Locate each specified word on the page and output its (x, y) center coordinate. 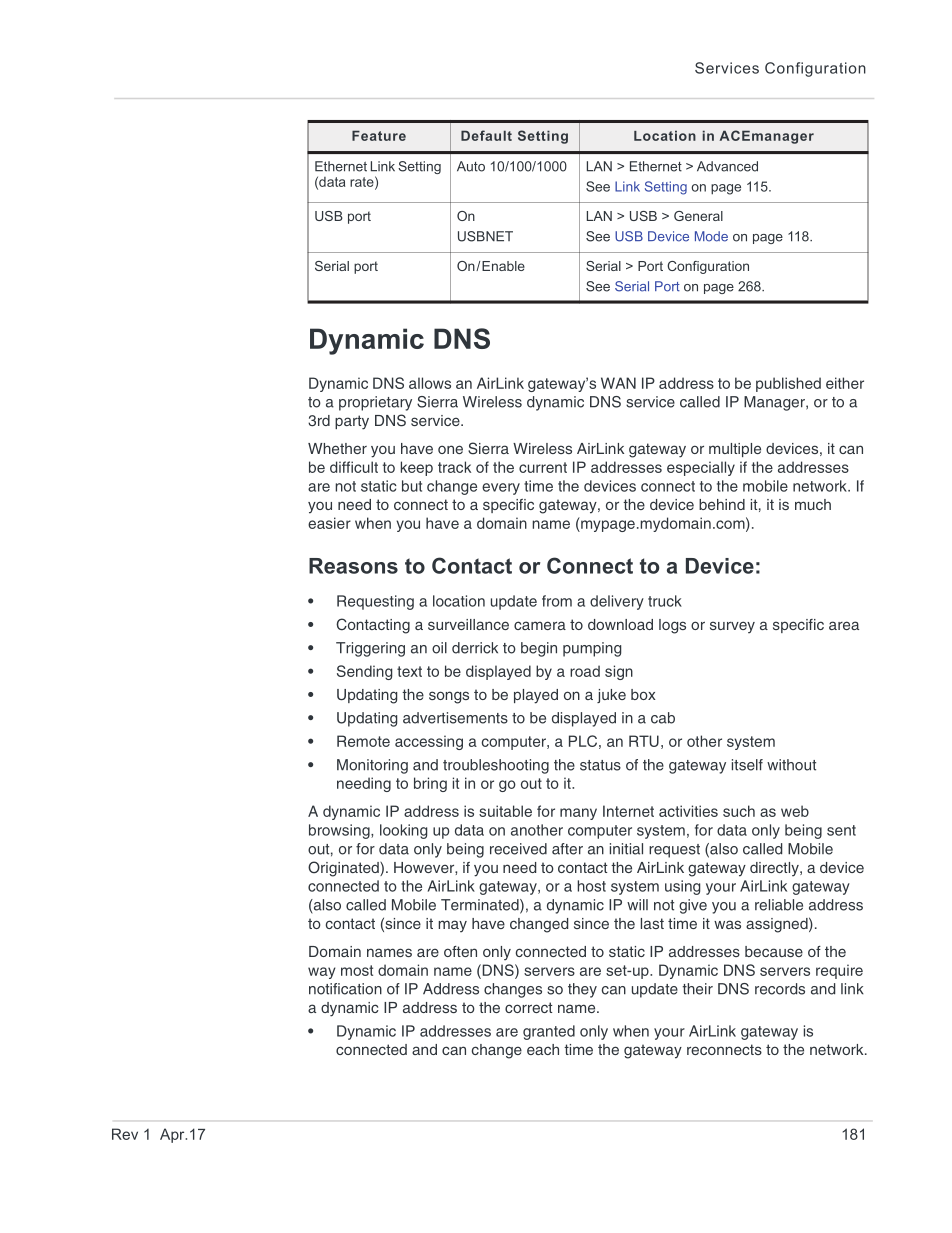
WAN (618, 383)
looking (403, 831)
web (795, 811)
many (578, 814)
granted (549, 1032)
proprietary (375, 403)
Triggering (370, 649)
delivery (617, 602)
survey (732, 627)
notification (345, 989)
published (788, 384)
